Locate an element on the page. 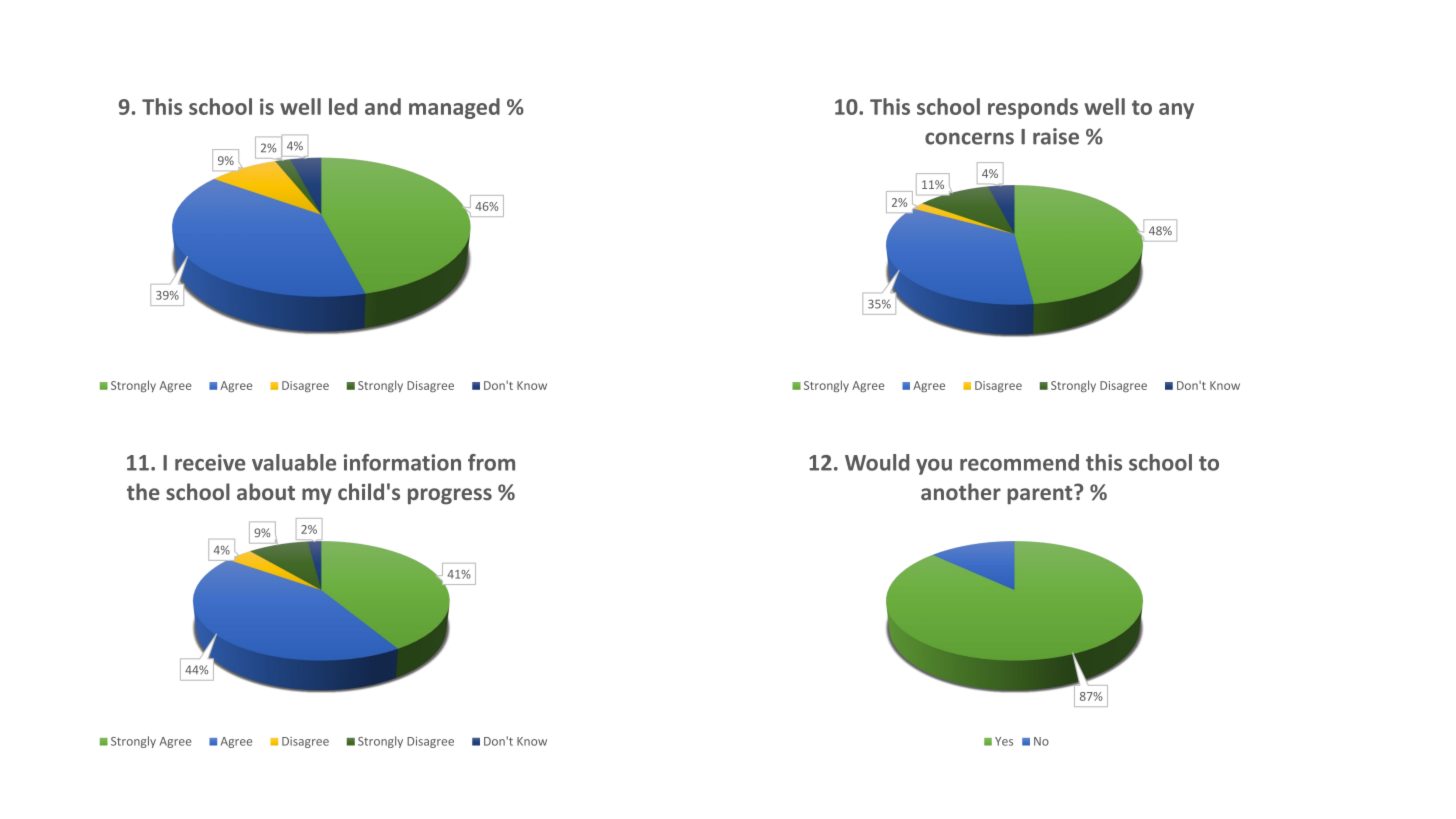 The height and width of the page is (819, 1456). progress is located at coordinates (450, 496).
